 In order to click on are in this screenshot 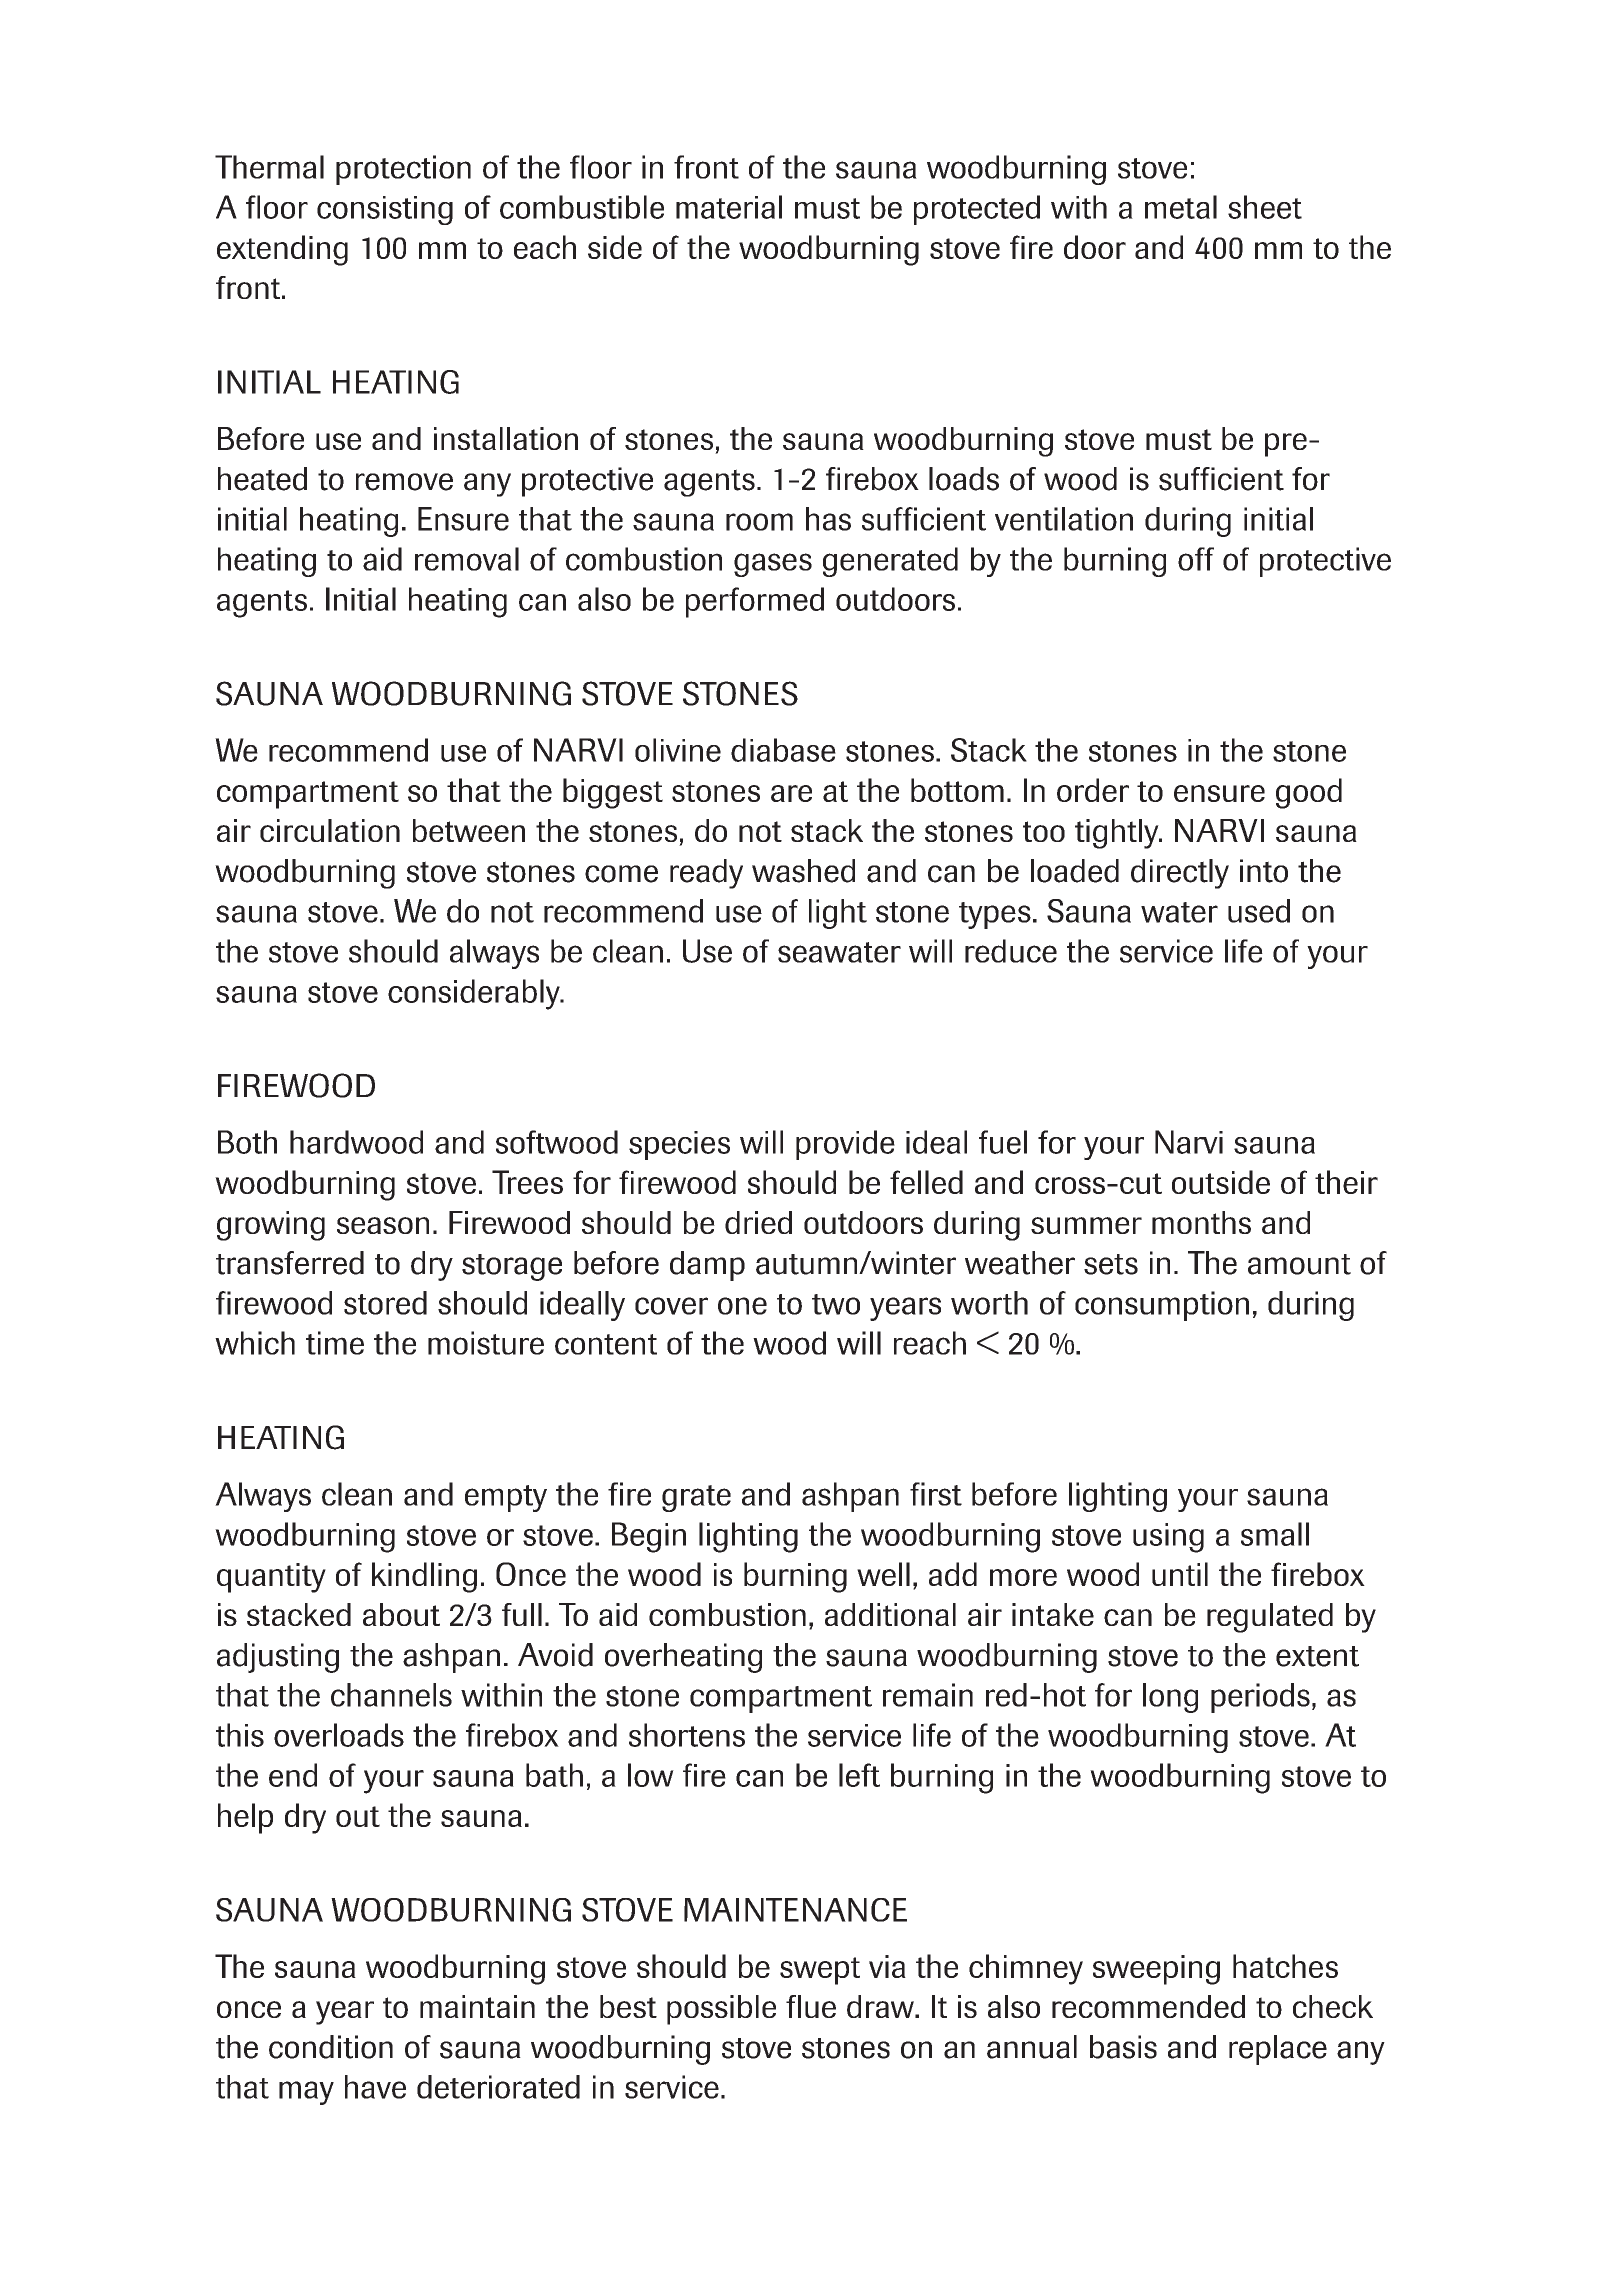, I will do `click(791, 793)`.
